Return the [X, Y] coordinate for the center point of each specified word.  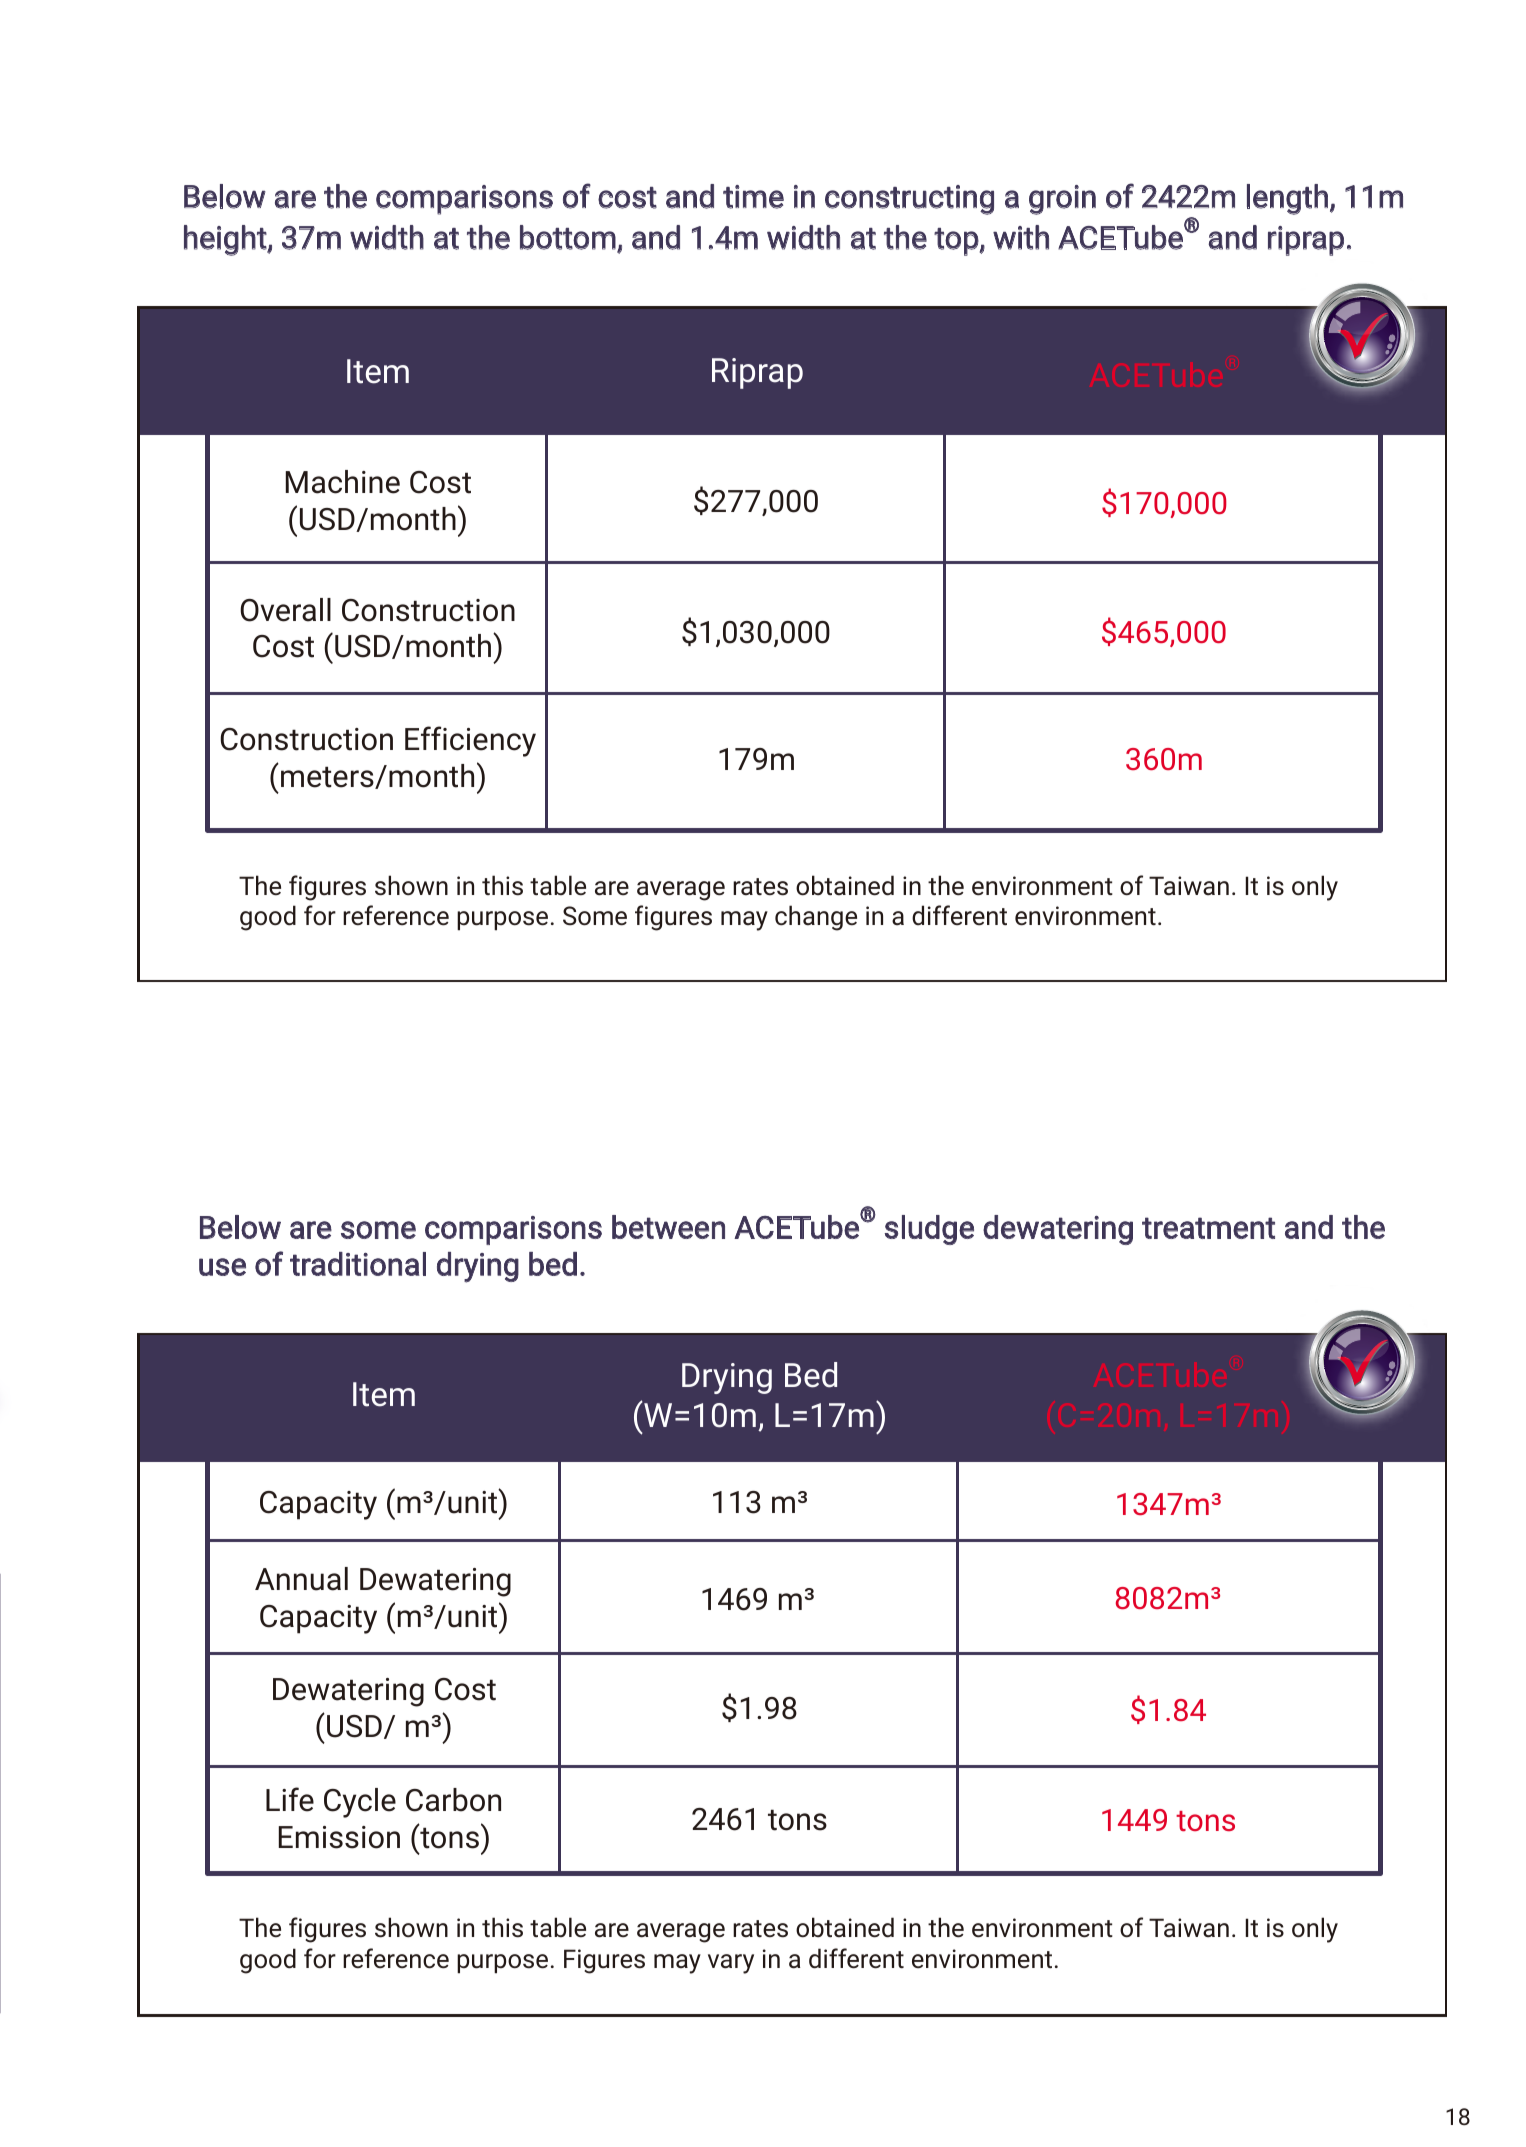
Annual [301, 1579]
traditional [358, 1264]
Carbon [453, 1800]
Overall [285, 610]
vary [731, 1964]
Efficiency [470, 741]
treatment [1208, 1228]
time [753, 197]
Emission [339, 1837]
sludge [929, 1230]
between [668, 1227]
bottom [569, 238]
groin [1062, 200]
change [816, 918]
